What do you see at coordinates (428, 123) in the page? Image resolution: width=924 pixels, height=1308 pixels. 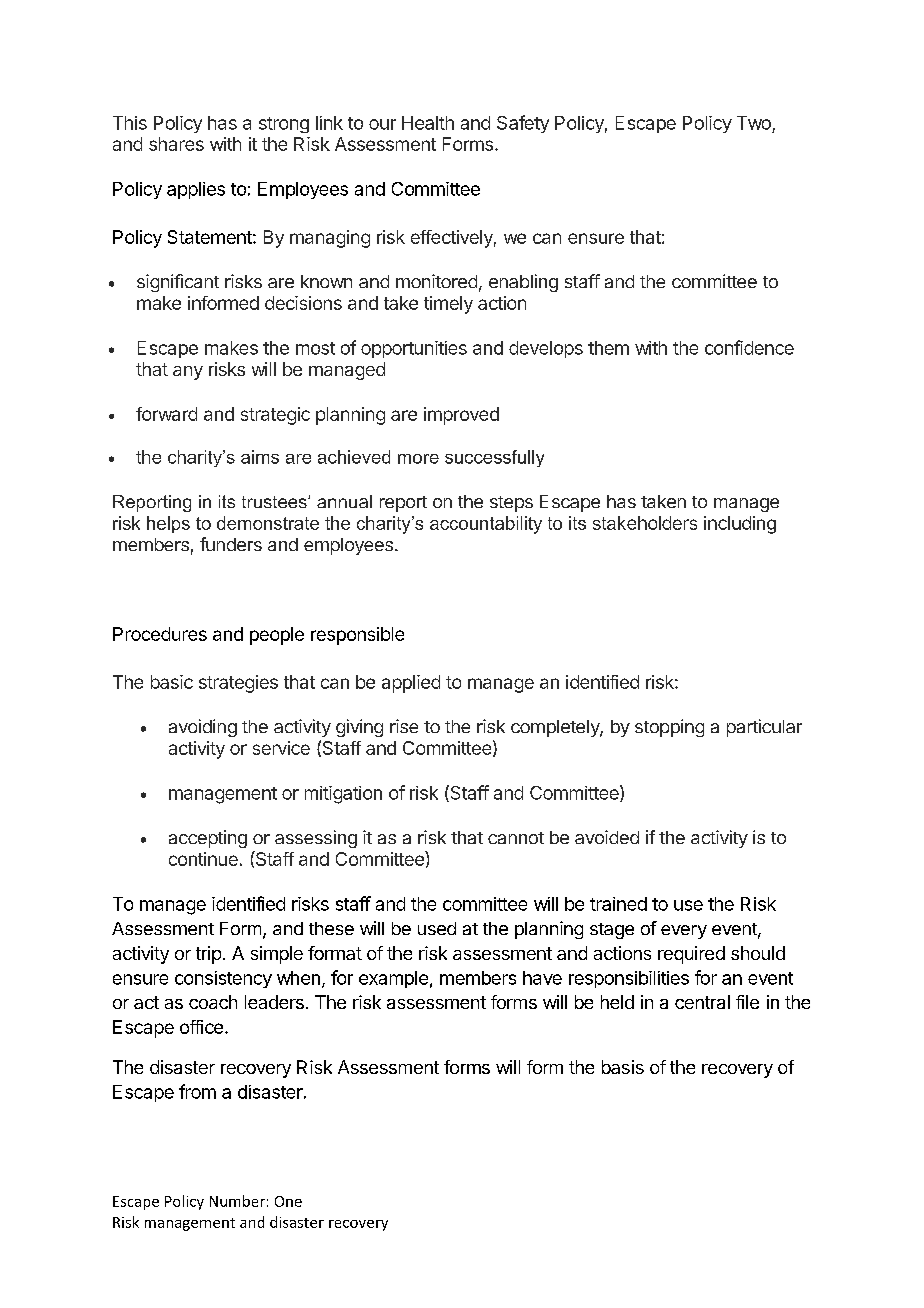 I see `Health` at bounding box center [428, 123].
